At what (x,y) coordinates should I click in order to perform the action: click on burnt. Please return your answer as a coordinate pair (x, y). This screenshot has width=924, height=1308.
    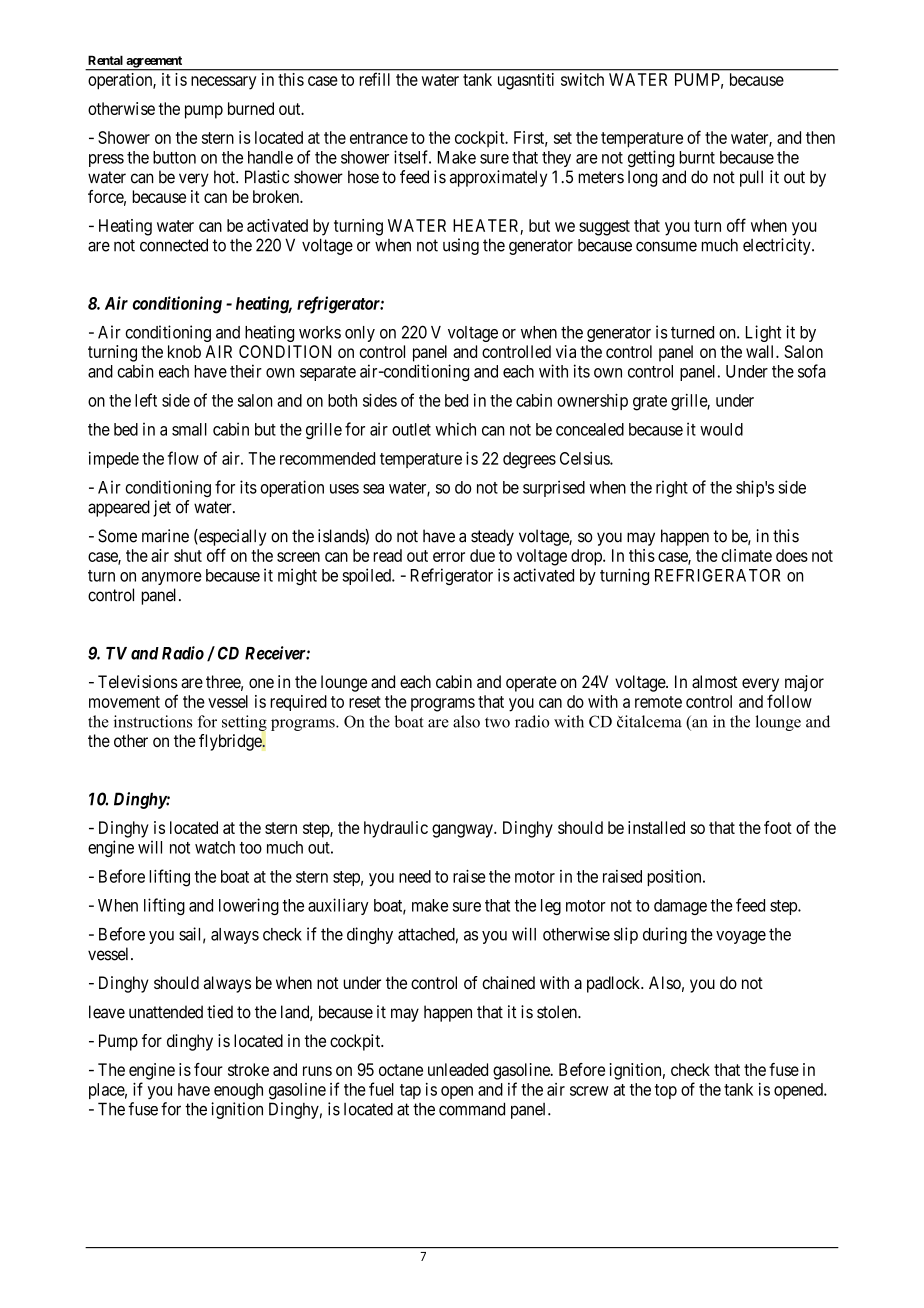
    Looking at the image, I should click on (697, 157).
